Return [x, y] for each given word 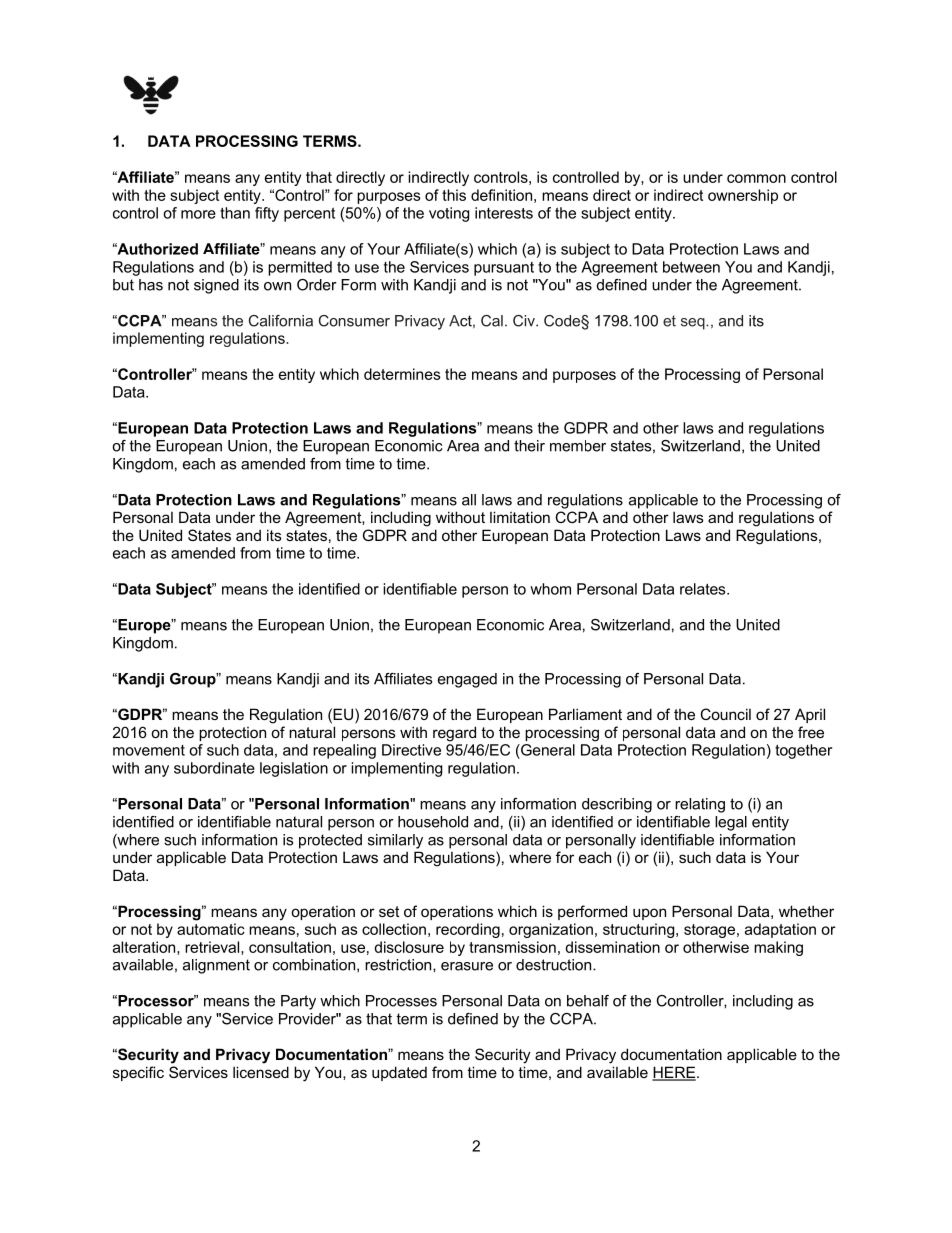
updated [399, 1073]
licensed [261, 1072]
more [198, 214]
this [454, 195]
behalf [588, 1001]
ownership [743, 196]
